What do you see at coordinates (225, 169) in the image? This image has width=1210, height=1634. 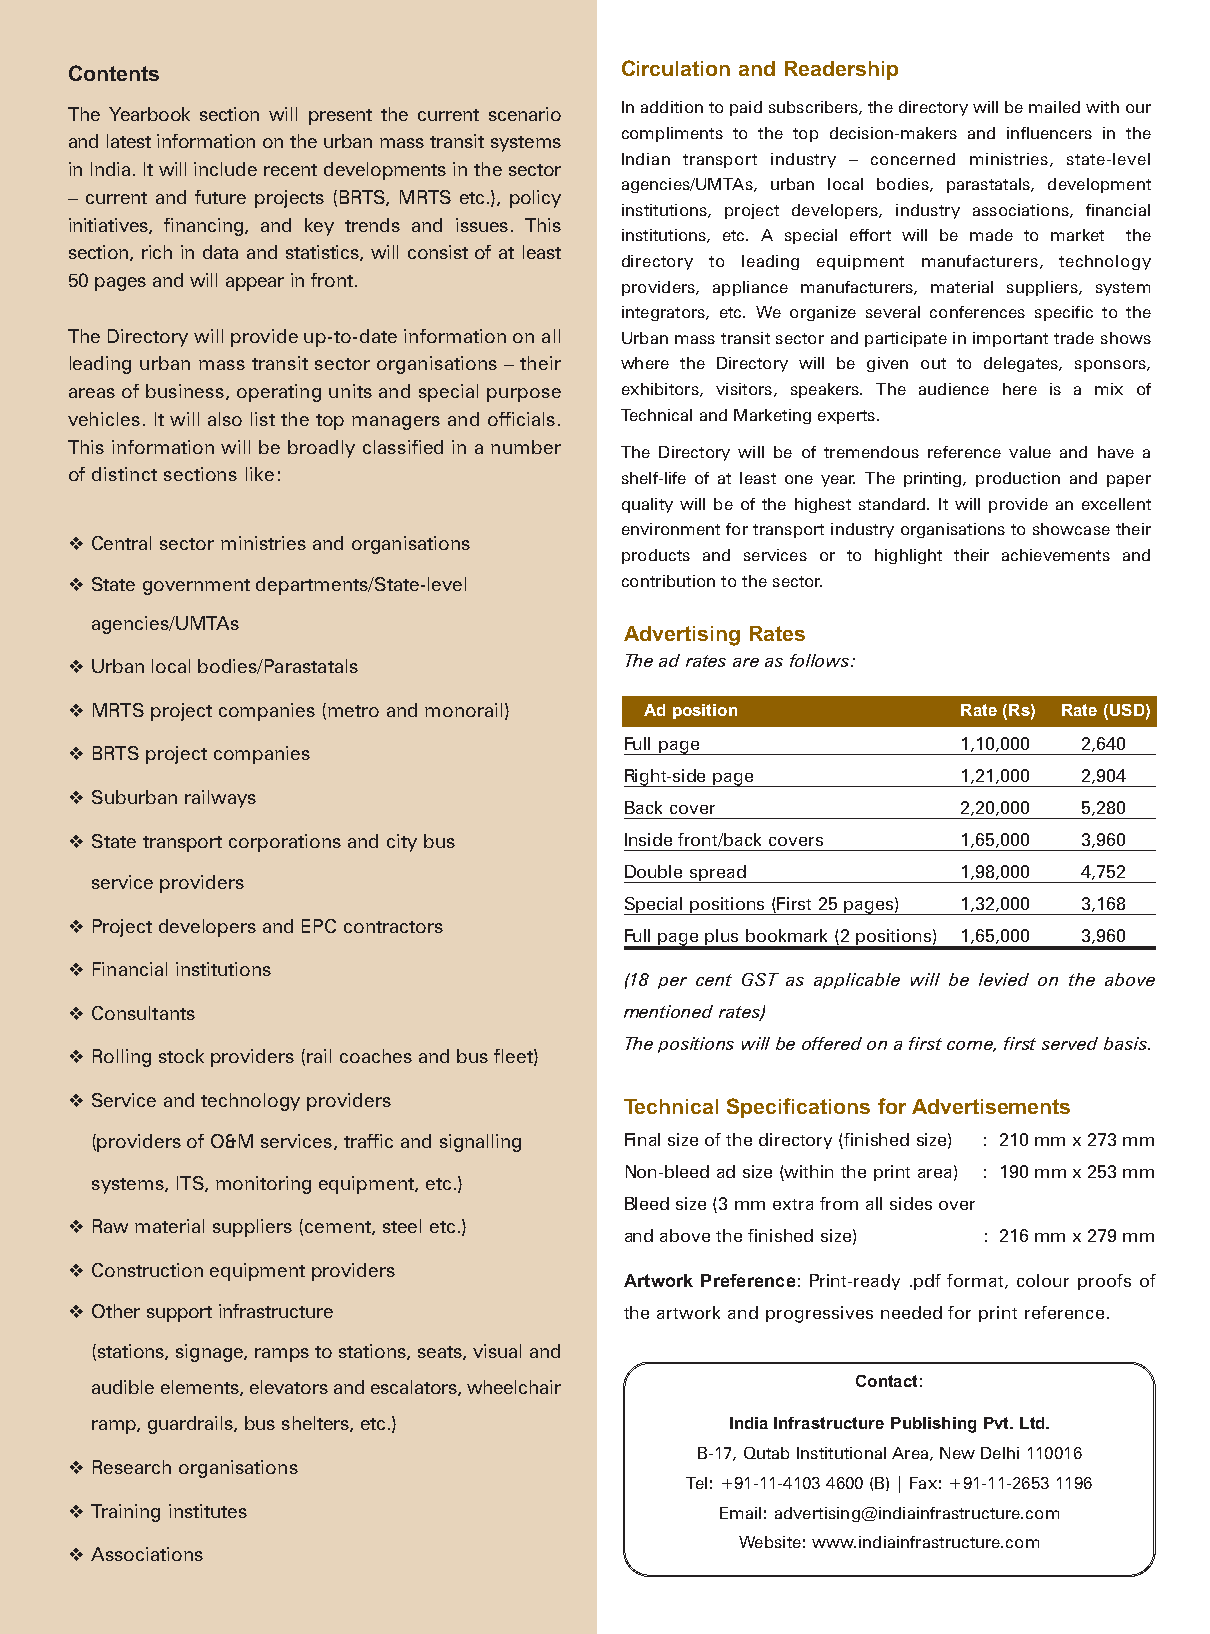 I see `include` at bounding box center [225, 169].
